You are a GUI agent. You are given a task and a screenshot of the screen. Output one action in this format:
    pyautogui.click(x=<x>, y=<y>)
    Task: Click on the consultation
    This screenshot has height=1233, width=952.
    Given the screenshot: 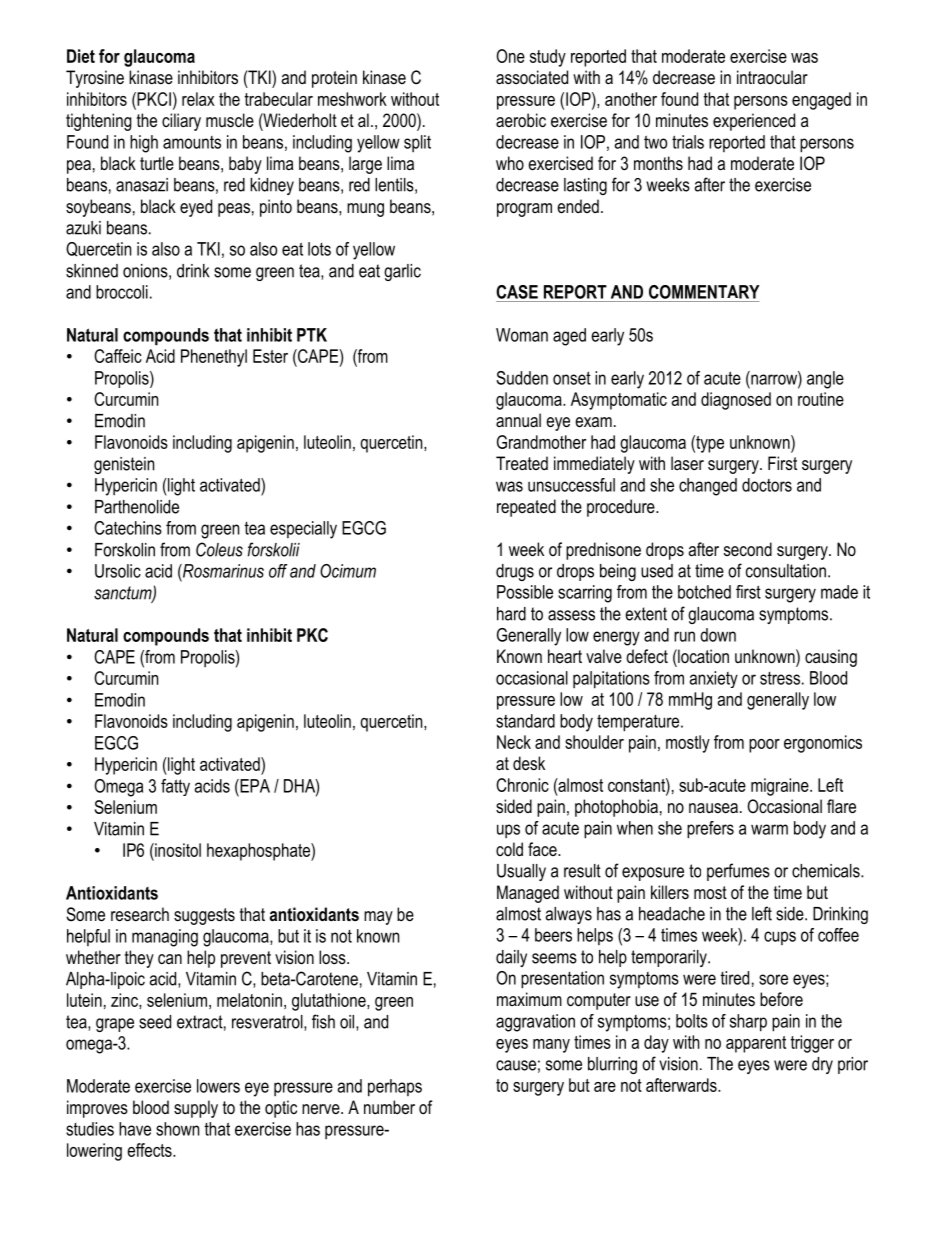 What is the action you would take?
    pyautogui.click(x=786, y=571)
